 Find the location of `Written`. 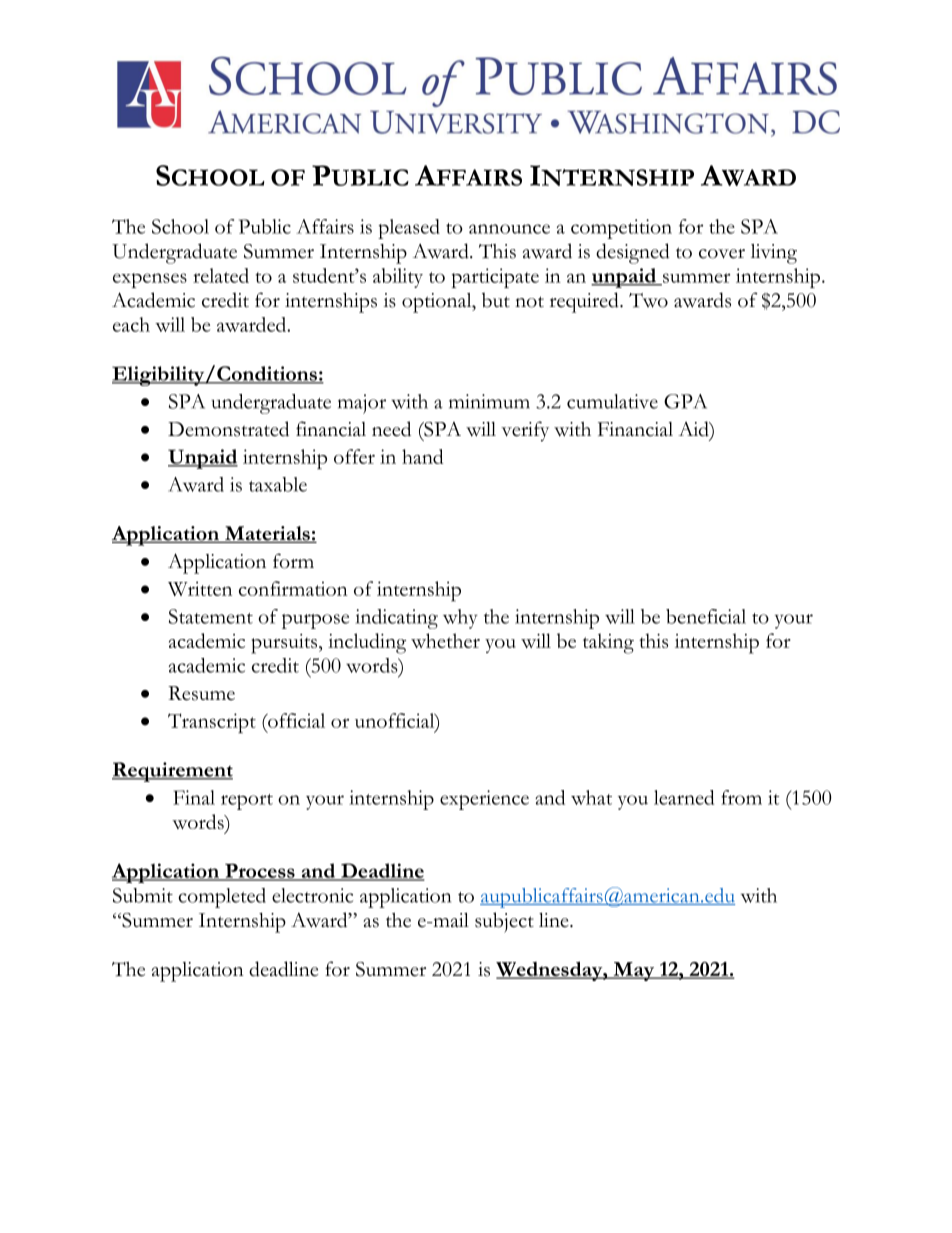

Written is located at coordinates (200, 588).
